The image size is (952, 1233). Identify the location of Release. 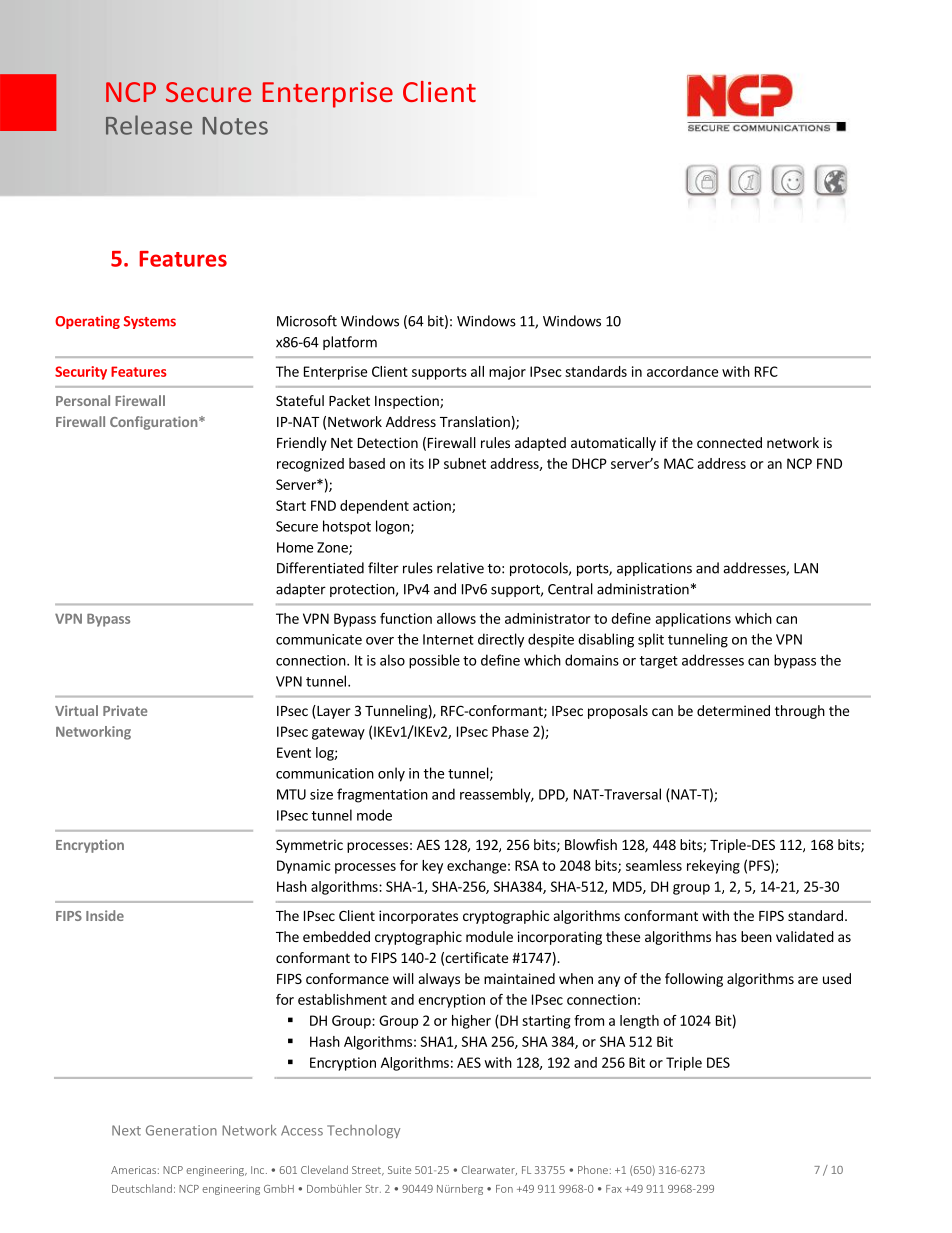
(149, 125).
